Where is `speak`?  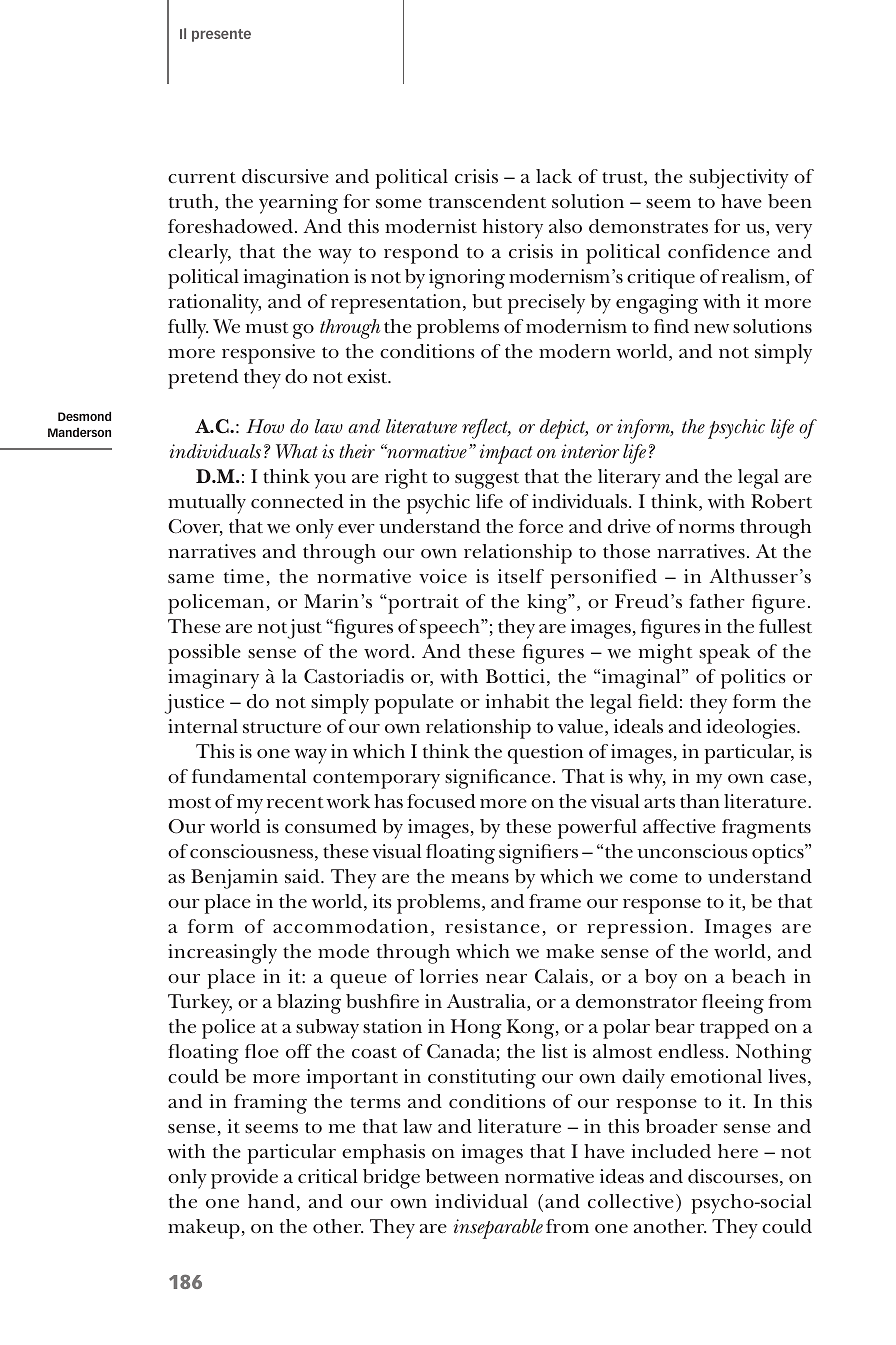 speak is located at coordinates (724, 654).
